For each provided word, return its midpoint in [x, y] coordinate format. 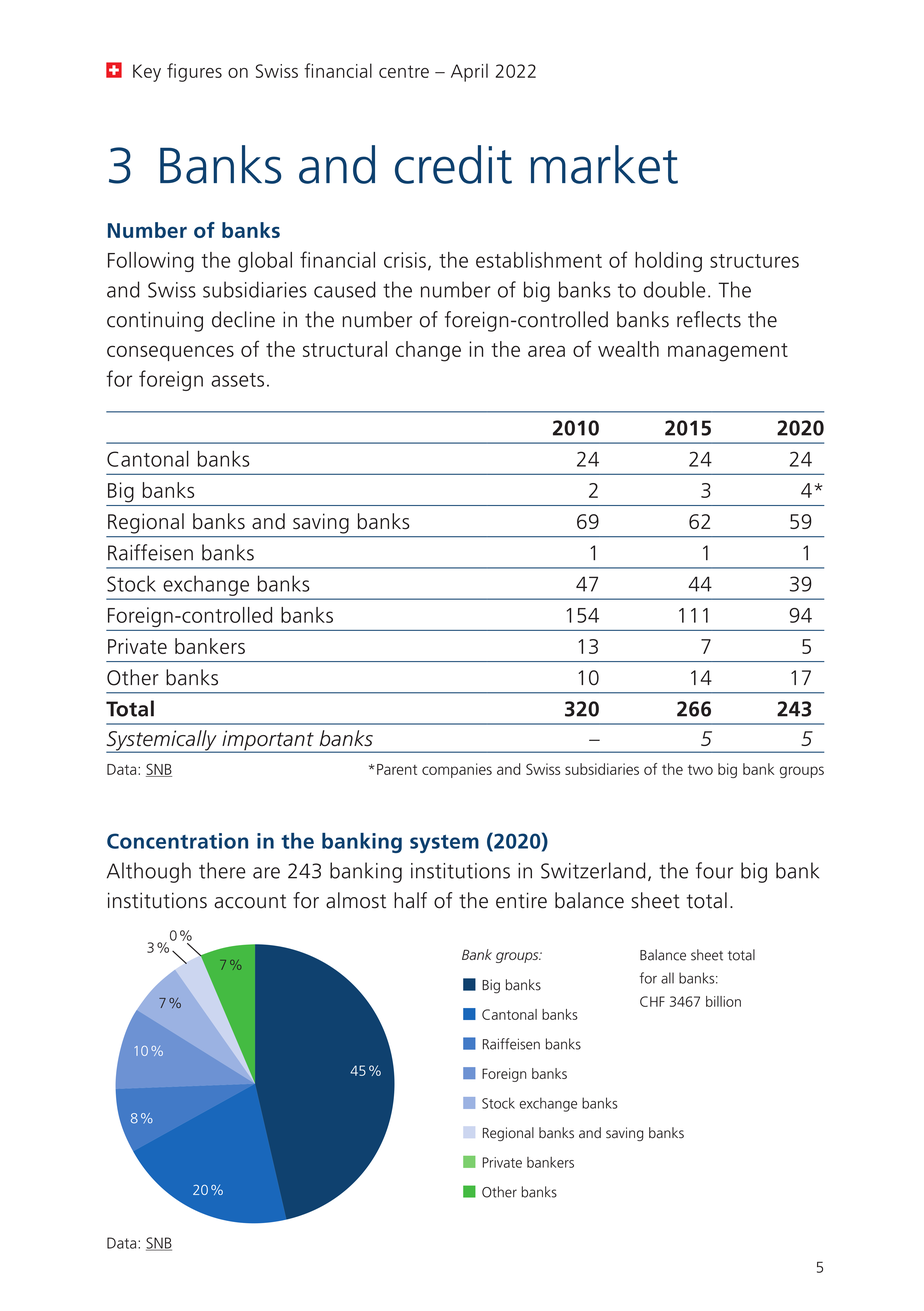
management [728, 352]
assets [237, 380]
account [250, 901]
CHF [652, 1001]
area [546, 351]
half [410, 900]
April [469, 72]
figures [194, 72]
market [604, 164]
